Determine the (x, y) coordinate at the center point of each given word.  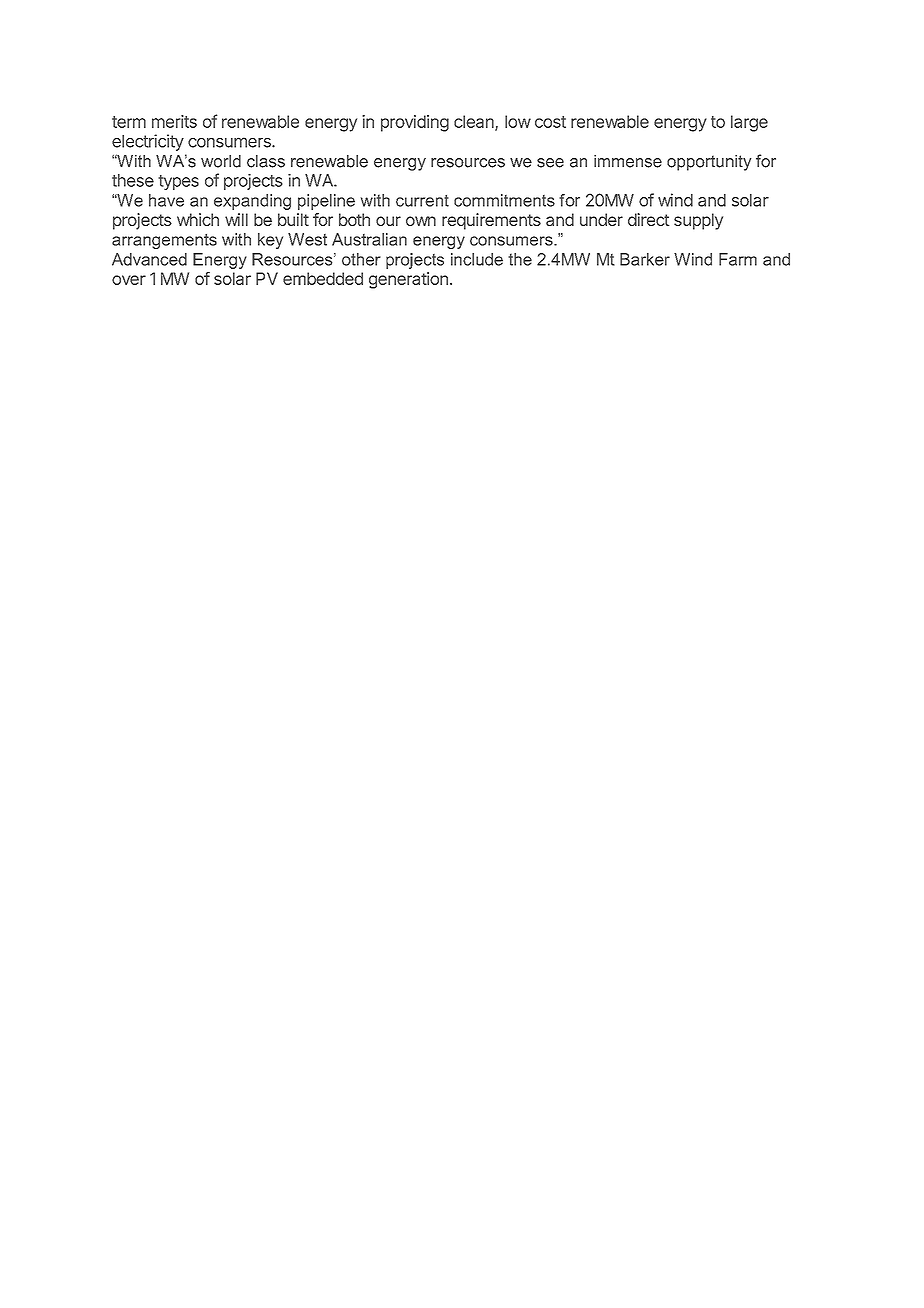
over (129, 280)
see (550, 163)
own (421, 221)
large (749, 123)
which (198, 219)
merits (174, 121)
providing (415, 123)
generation (408, 280)
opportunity (709, 163)
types (178, 182)
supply (698, 221)
